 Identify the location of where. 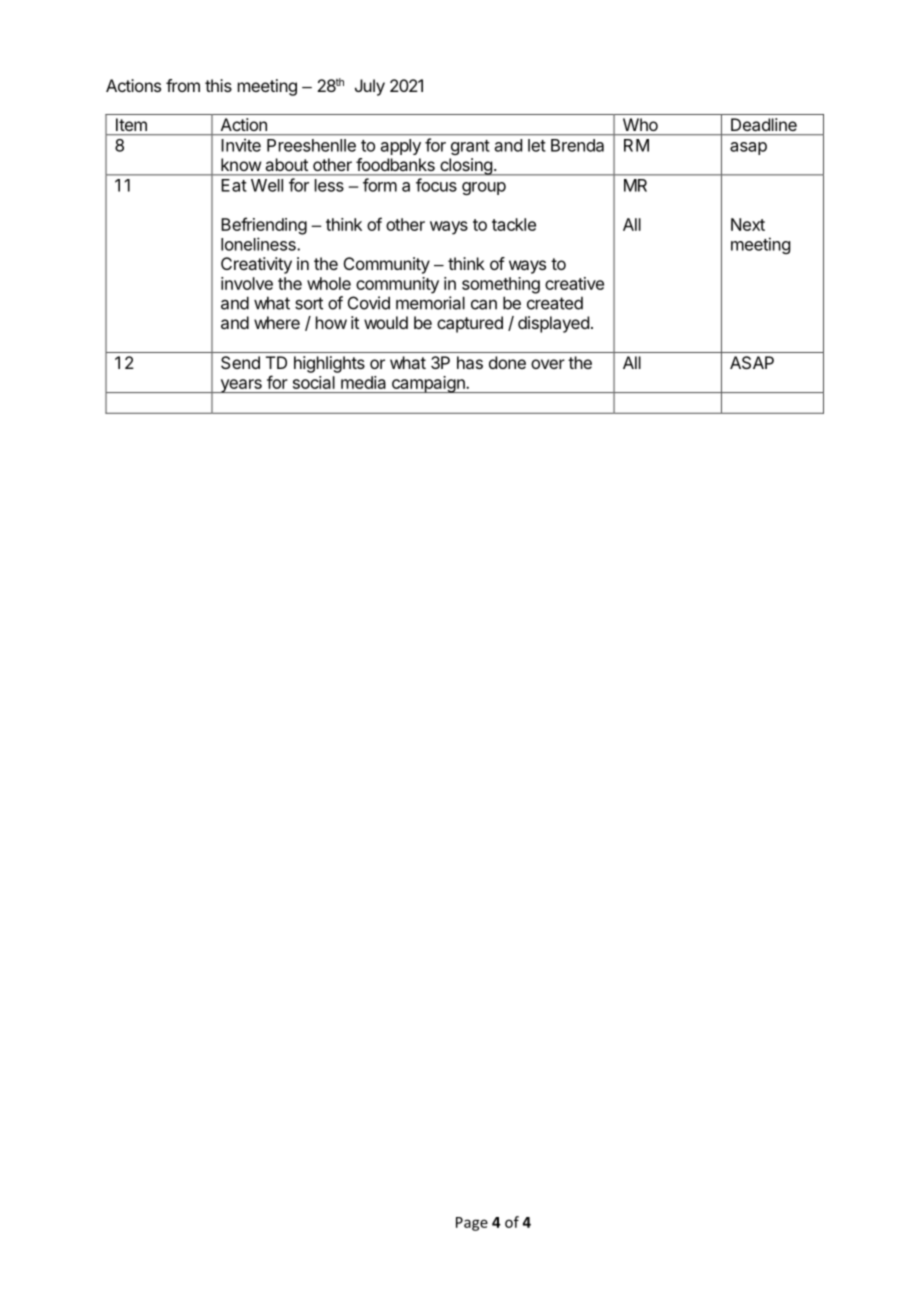
(277, 322).
